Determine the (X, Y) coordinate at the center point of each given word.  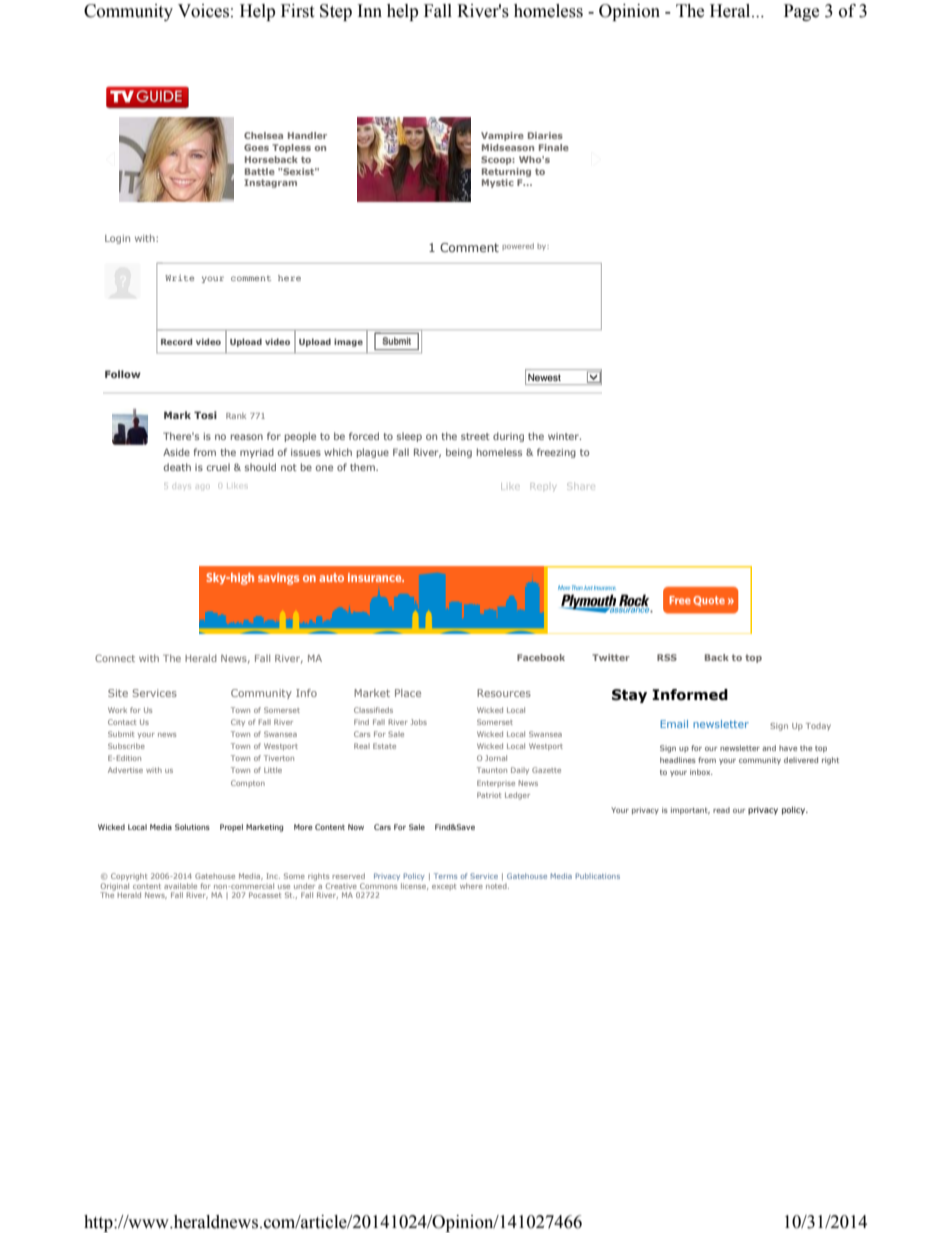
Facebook (541, 657)
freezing (556, 453)
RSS (667, 657)
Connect (115, 658)
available (180, 886)
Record (176, 341)
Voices (203, 11)
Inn (370, 10)
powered (518, 246)
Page (801, 12)
